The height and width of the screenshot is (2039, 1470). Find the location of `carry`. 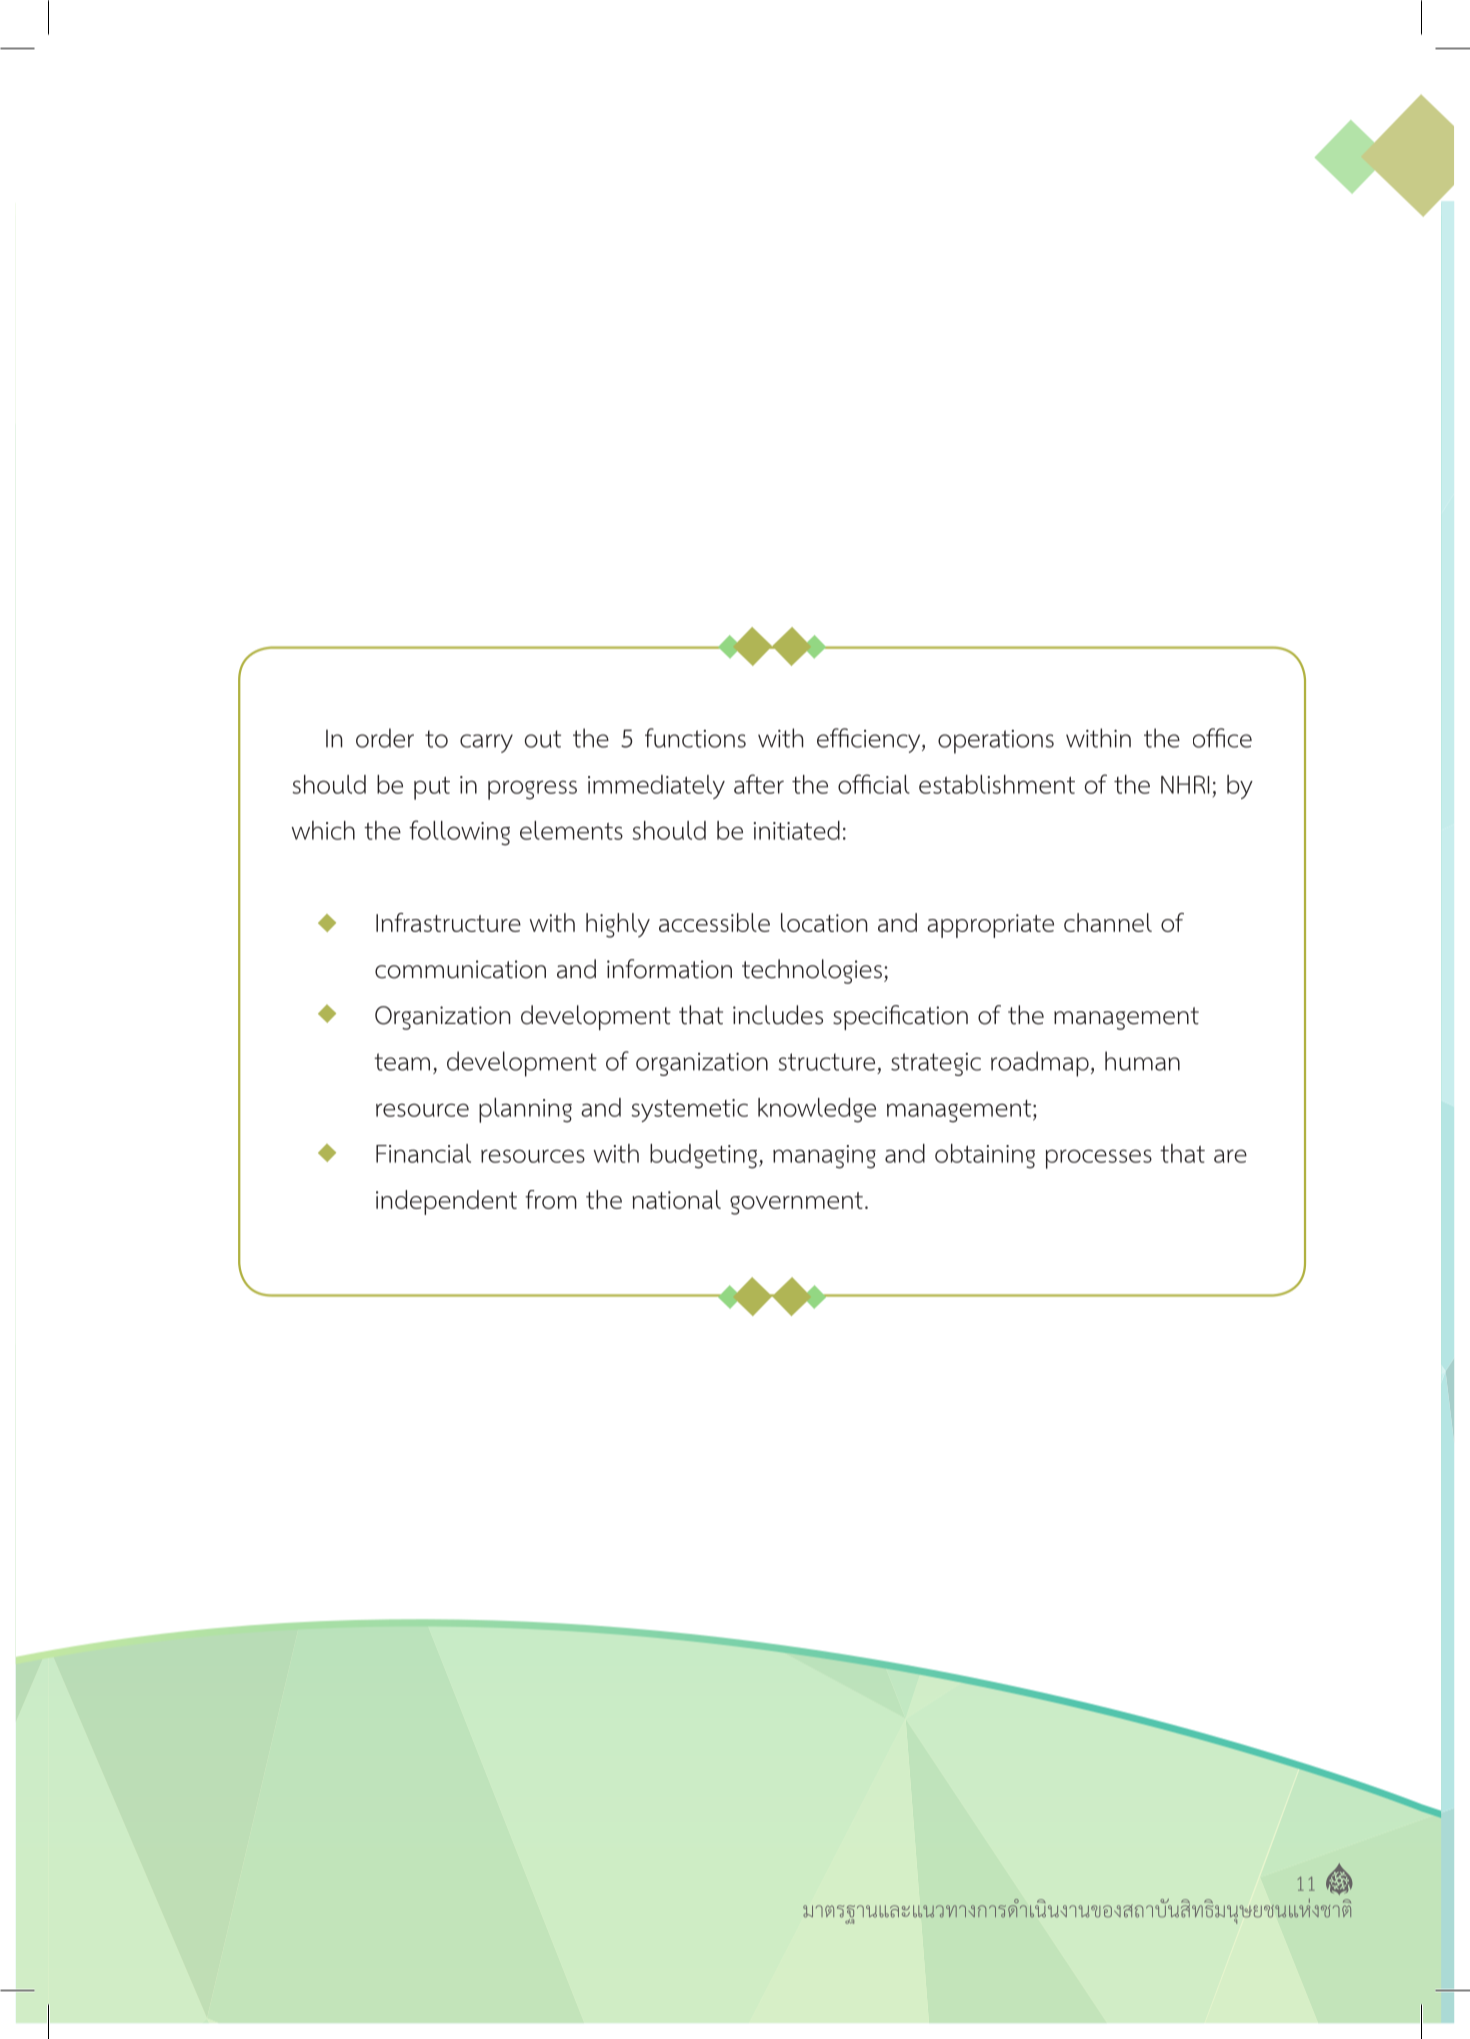

carry is located at coordinates (486, 743).
